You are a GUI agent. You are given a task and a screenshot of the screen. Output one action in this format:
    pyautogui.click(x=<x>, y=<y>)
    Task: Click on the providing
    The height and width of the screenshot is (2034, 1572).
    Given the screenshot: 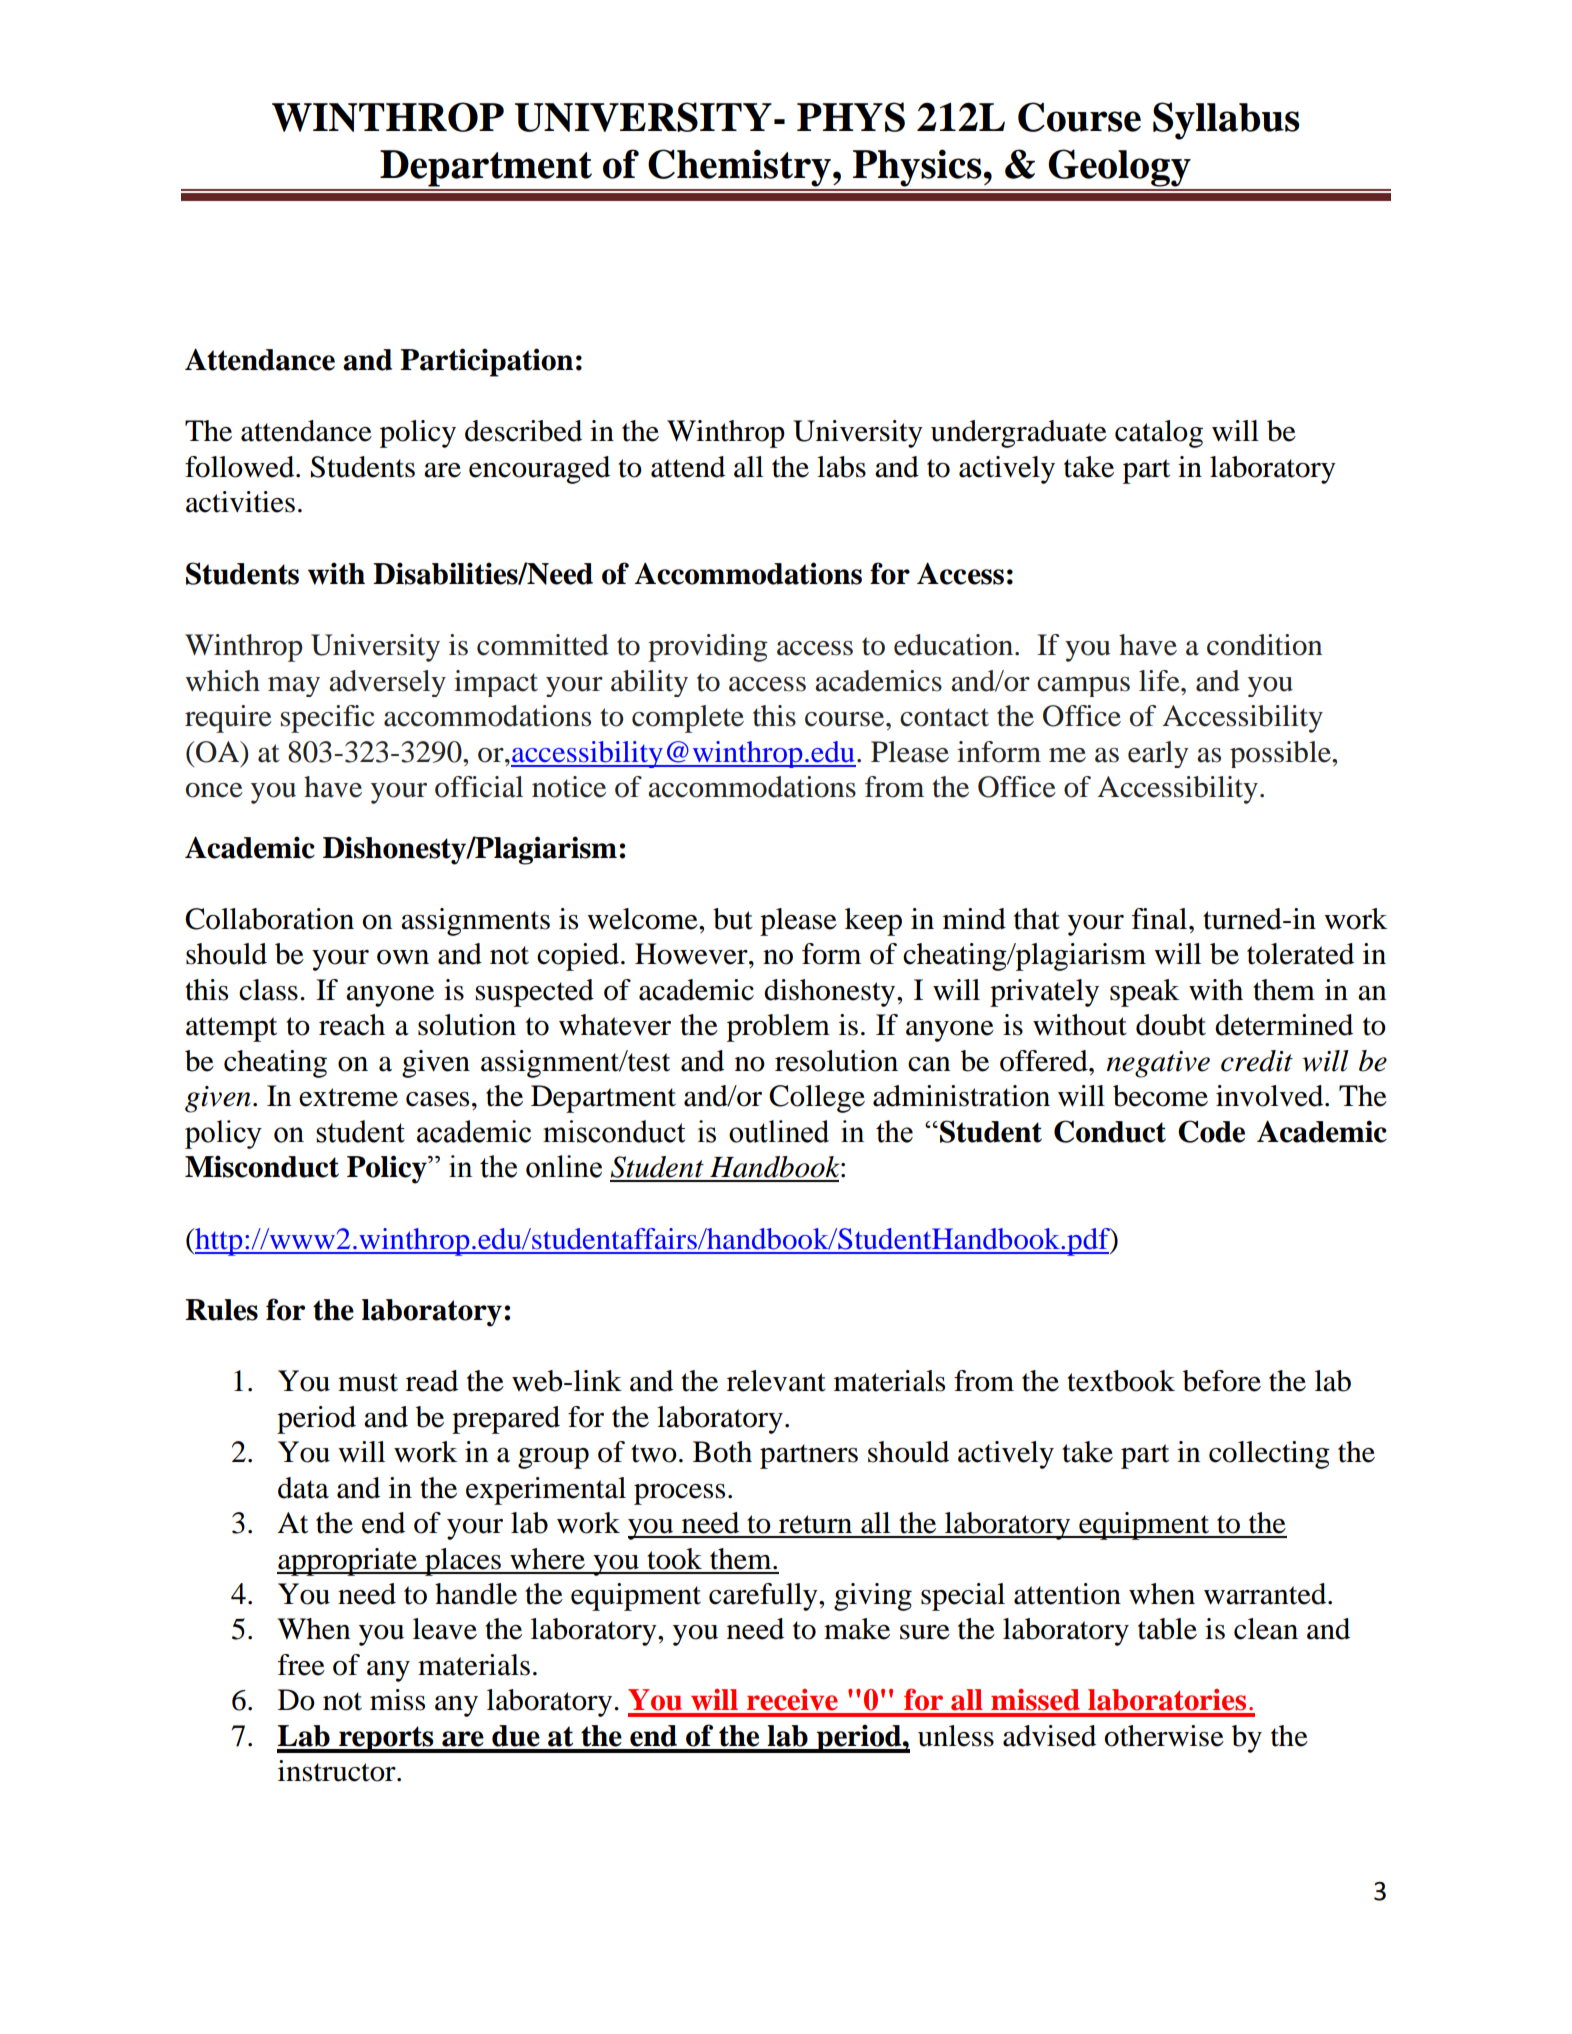 What is the action you would take?
    pyautogui.click(x=708, y=648)
